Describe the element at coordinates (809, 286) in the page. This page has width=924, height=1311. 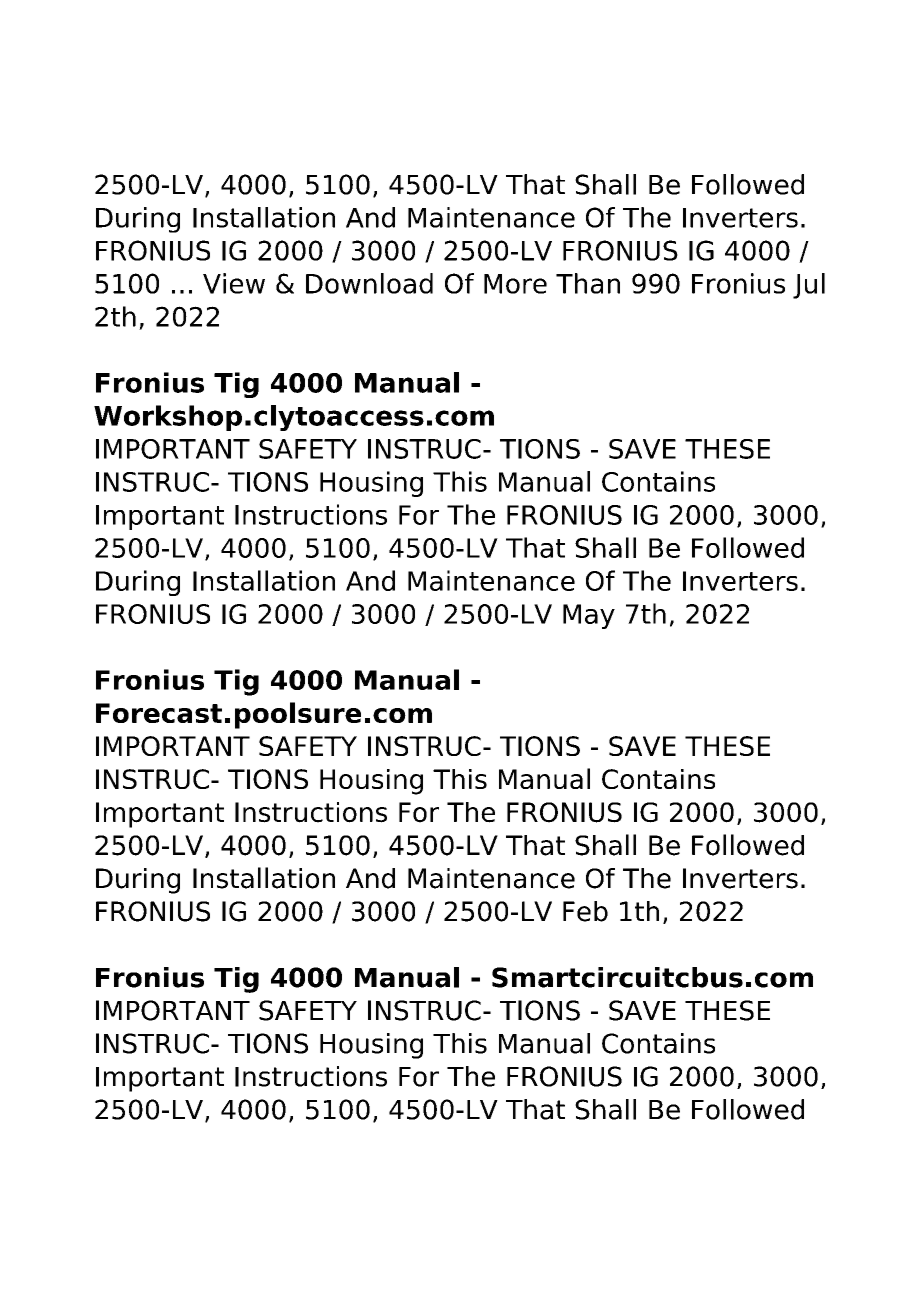
I see `Jul` at that location.
